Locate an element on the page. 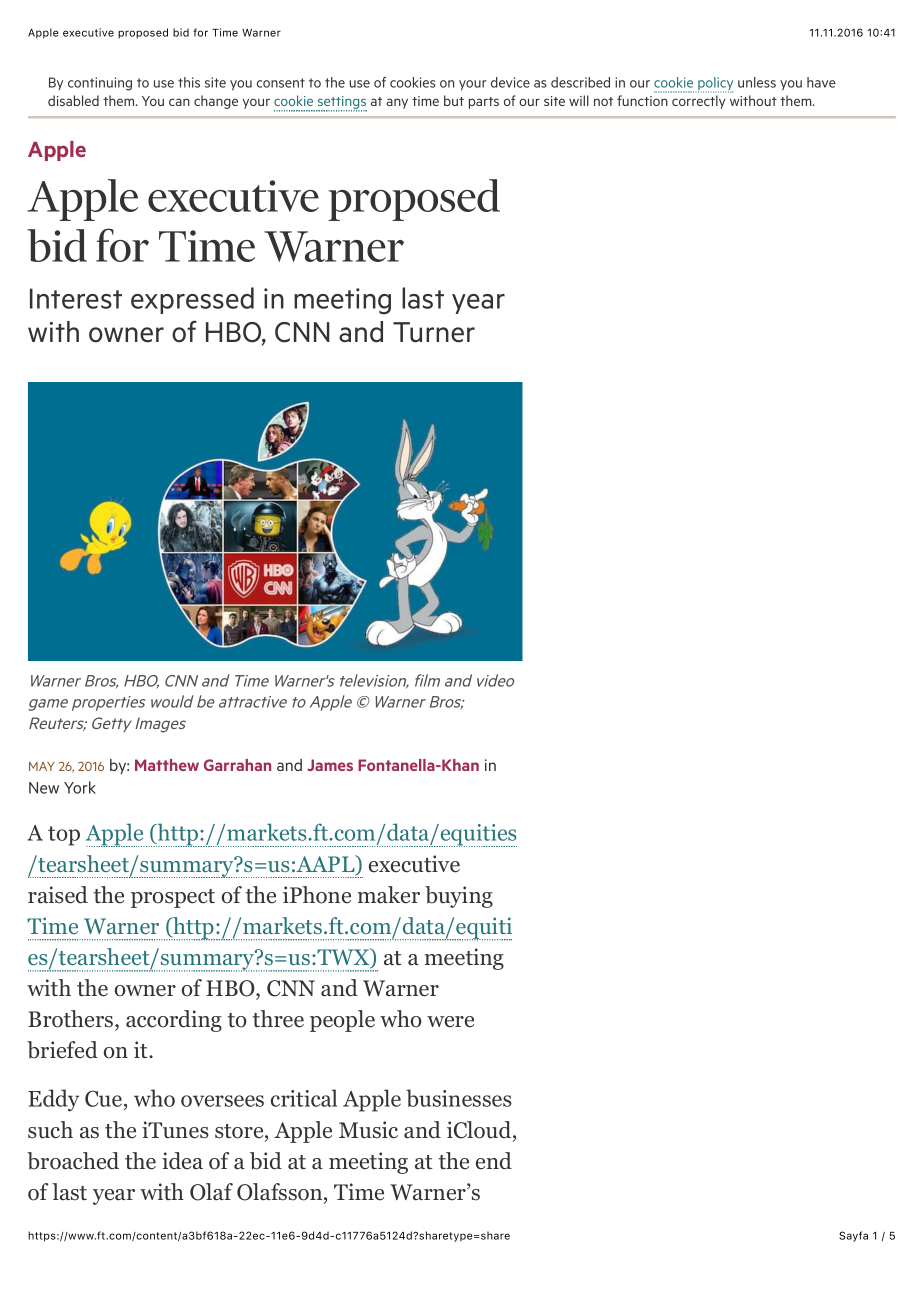 The image size is (924, 1308). can is located at coordinates (179, 102).
